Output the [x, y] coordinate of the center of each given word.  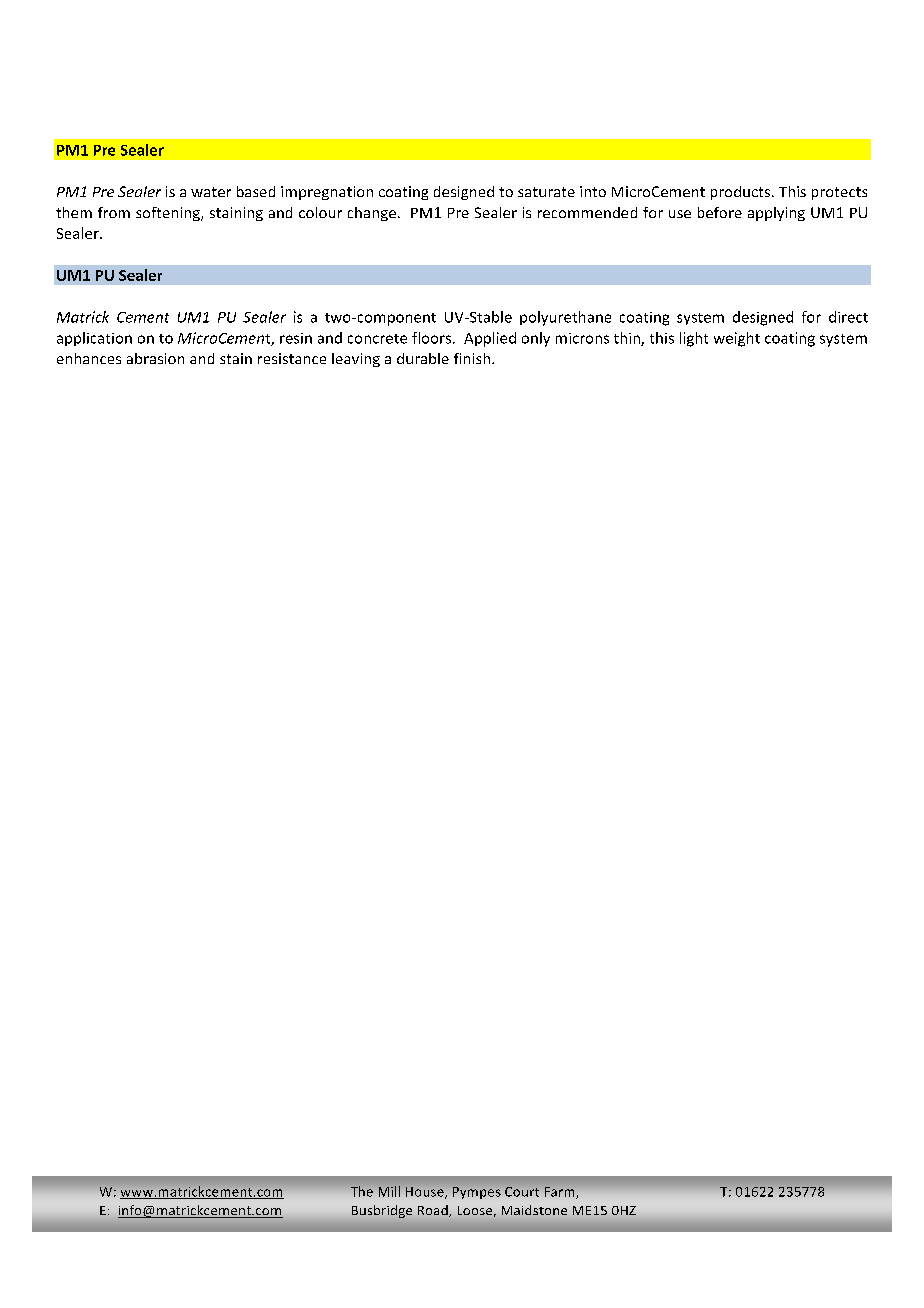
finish [472, 358]
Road [434, 1211]
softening [169, 214]
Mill [389, 1191]
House [426, 1193]
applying [776, 214]
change [372, 214]
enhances [89, 358]
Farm [561, 1193]
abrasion [155, 358]
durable [423, 358]
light [694, 339]
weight [737, 339]
